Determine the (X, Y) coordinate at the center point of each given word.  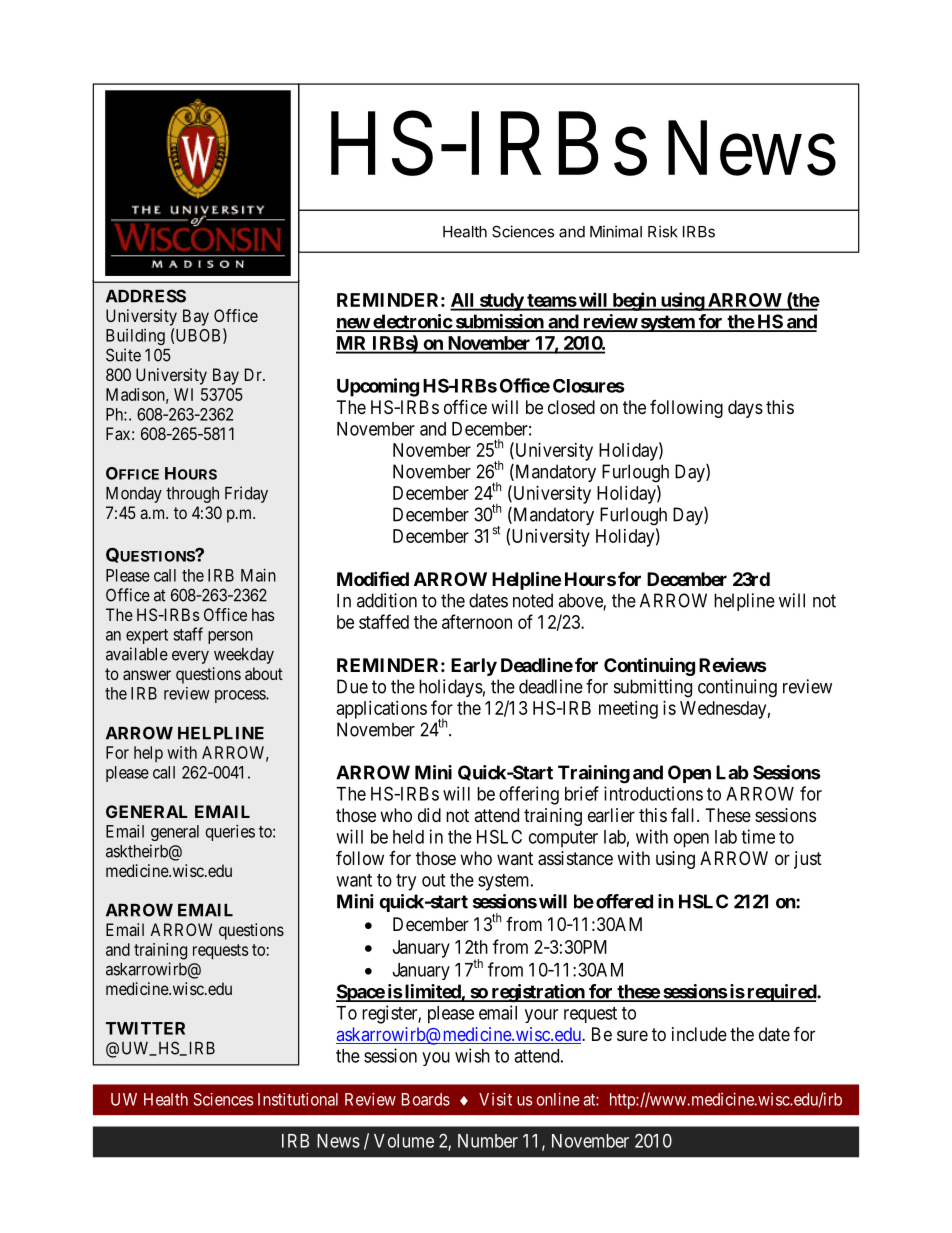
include (699, 1034)
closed (571, 407)
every (190, 657)
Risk (663, 231)
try (406, 882)
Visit (495, 1099)
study (501, 302)
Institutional (298, 1099)
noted (533, 600)
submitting (653, 688)
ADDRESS (146, 296)
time (758, 836)
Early (474, 667)
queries (230, 832)
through (192, 495)
